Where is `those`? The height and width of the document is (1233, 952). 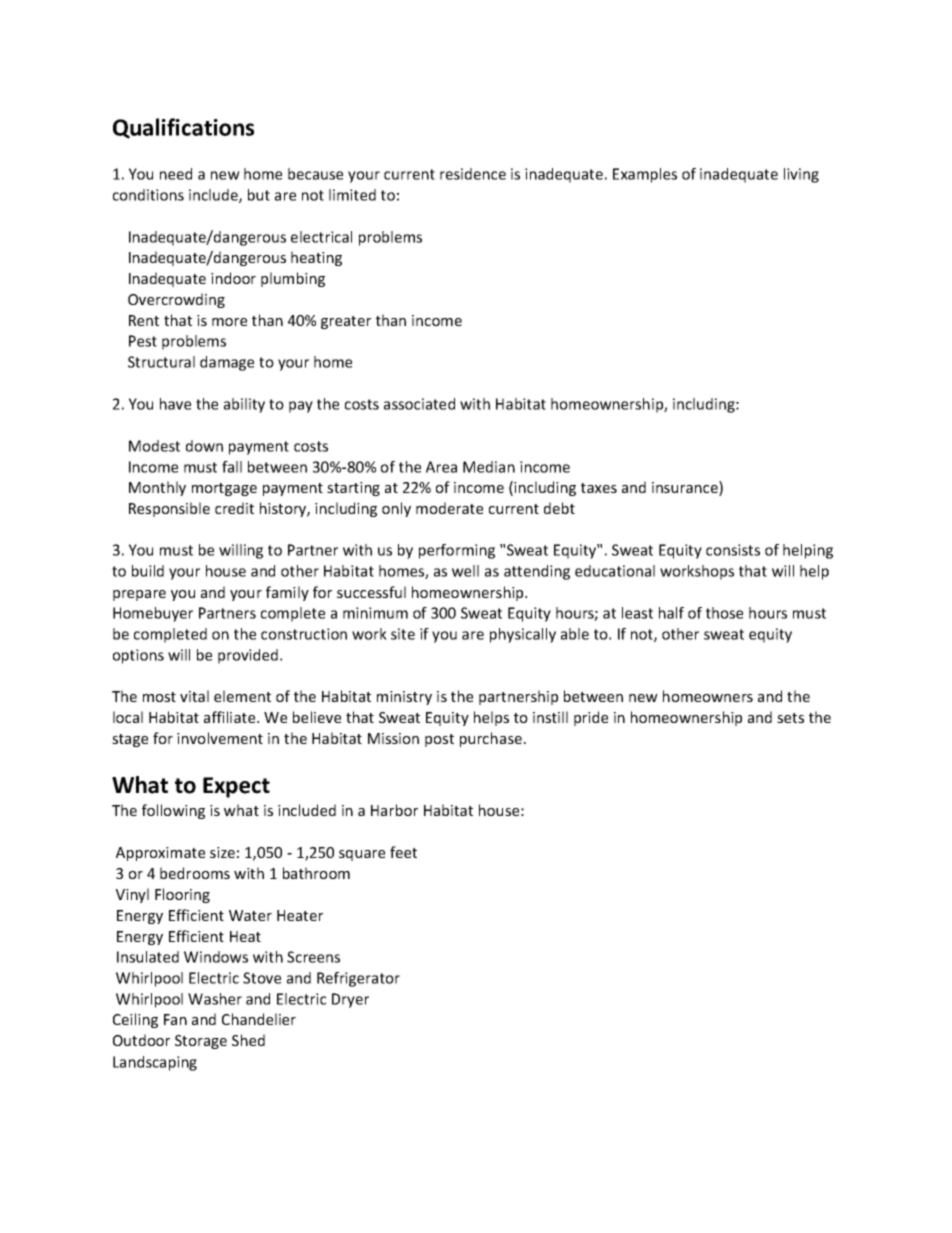
those is located at coordinates (724, 613).
